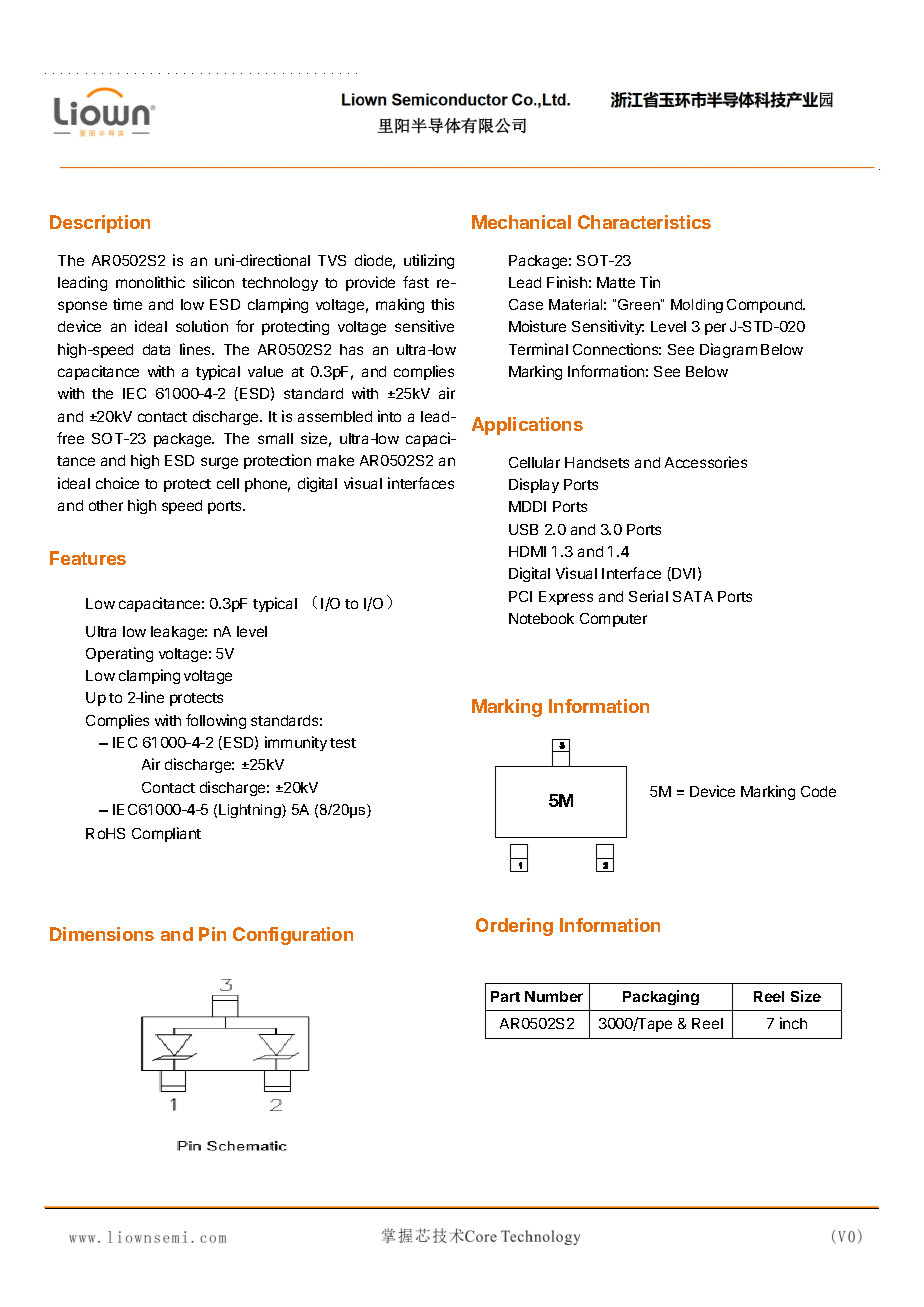 Image resolution: width=924 pixels, height=1307 pixels. What do you see at coordinates (429, 261) in the page?
I see `utilizing` at bounding box center [429, 261].
